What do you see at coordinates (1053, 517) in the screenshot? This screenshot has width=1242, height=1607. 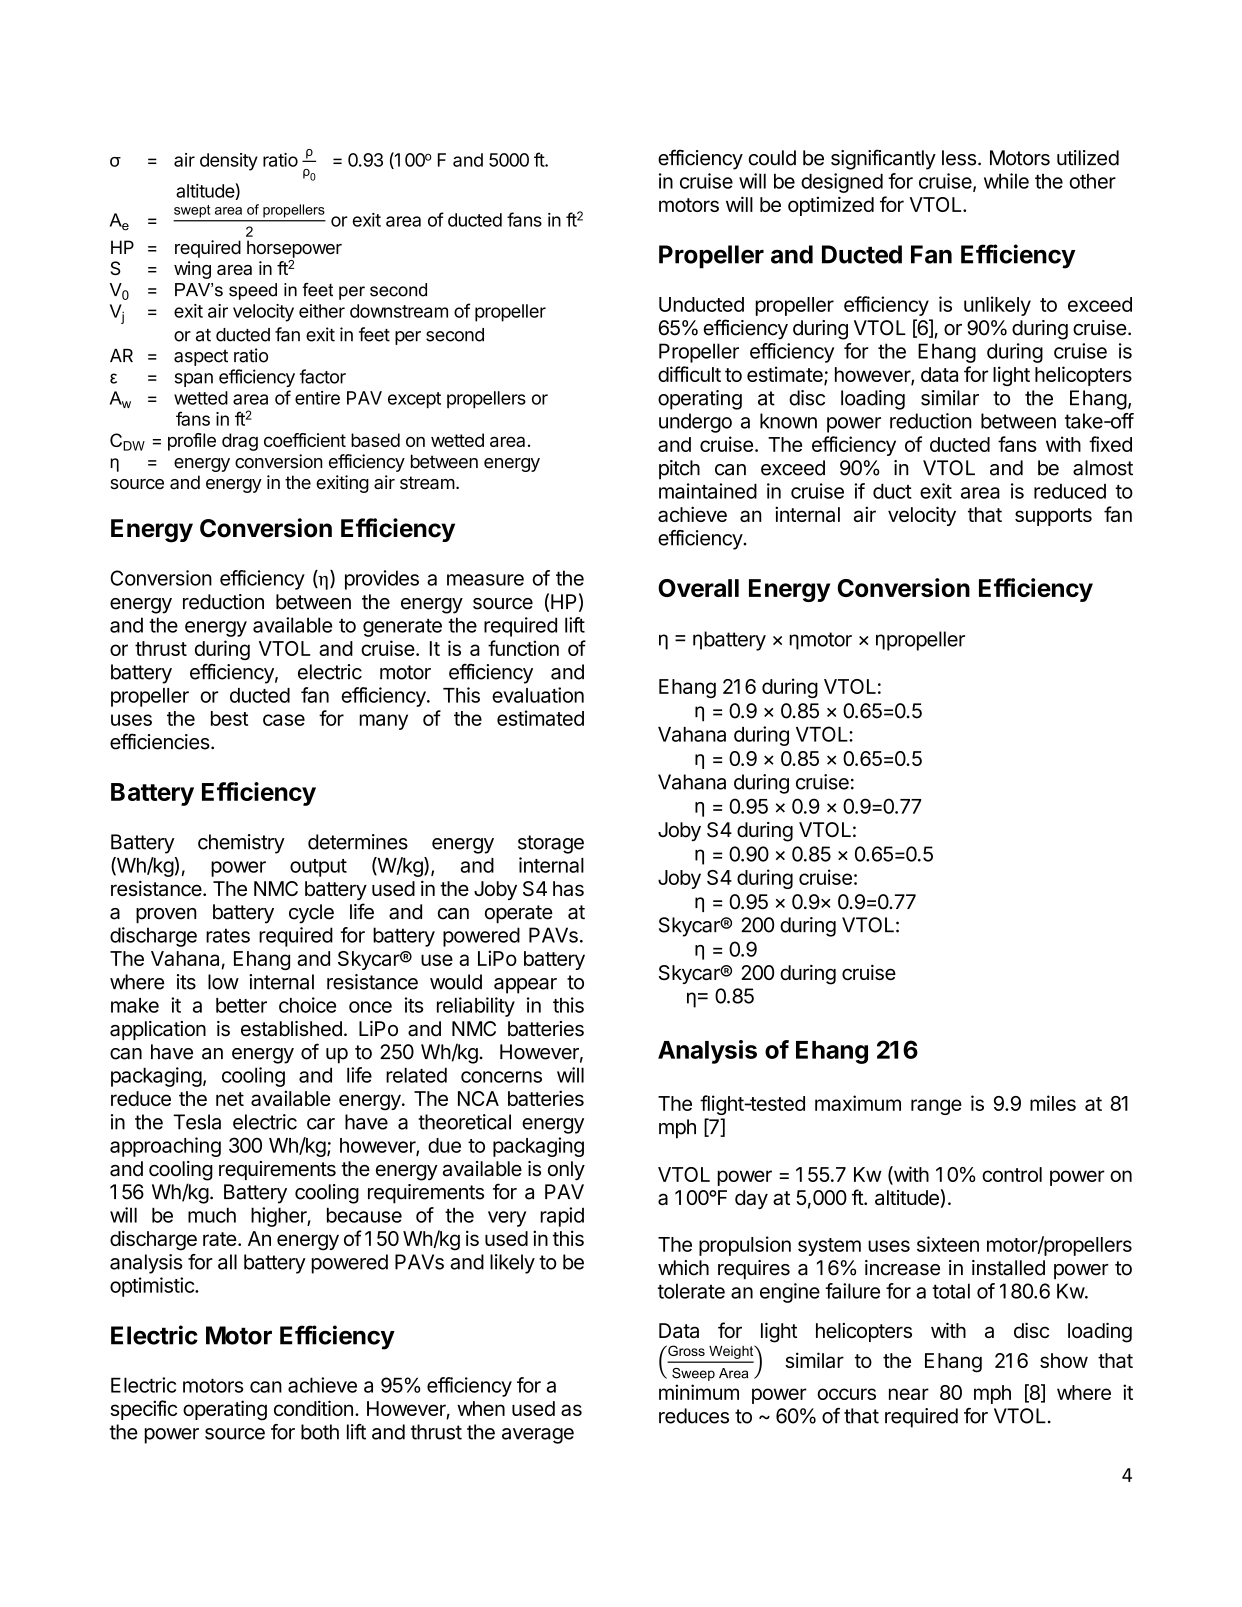 I see `supports` at bounding box center [1053, 517].
